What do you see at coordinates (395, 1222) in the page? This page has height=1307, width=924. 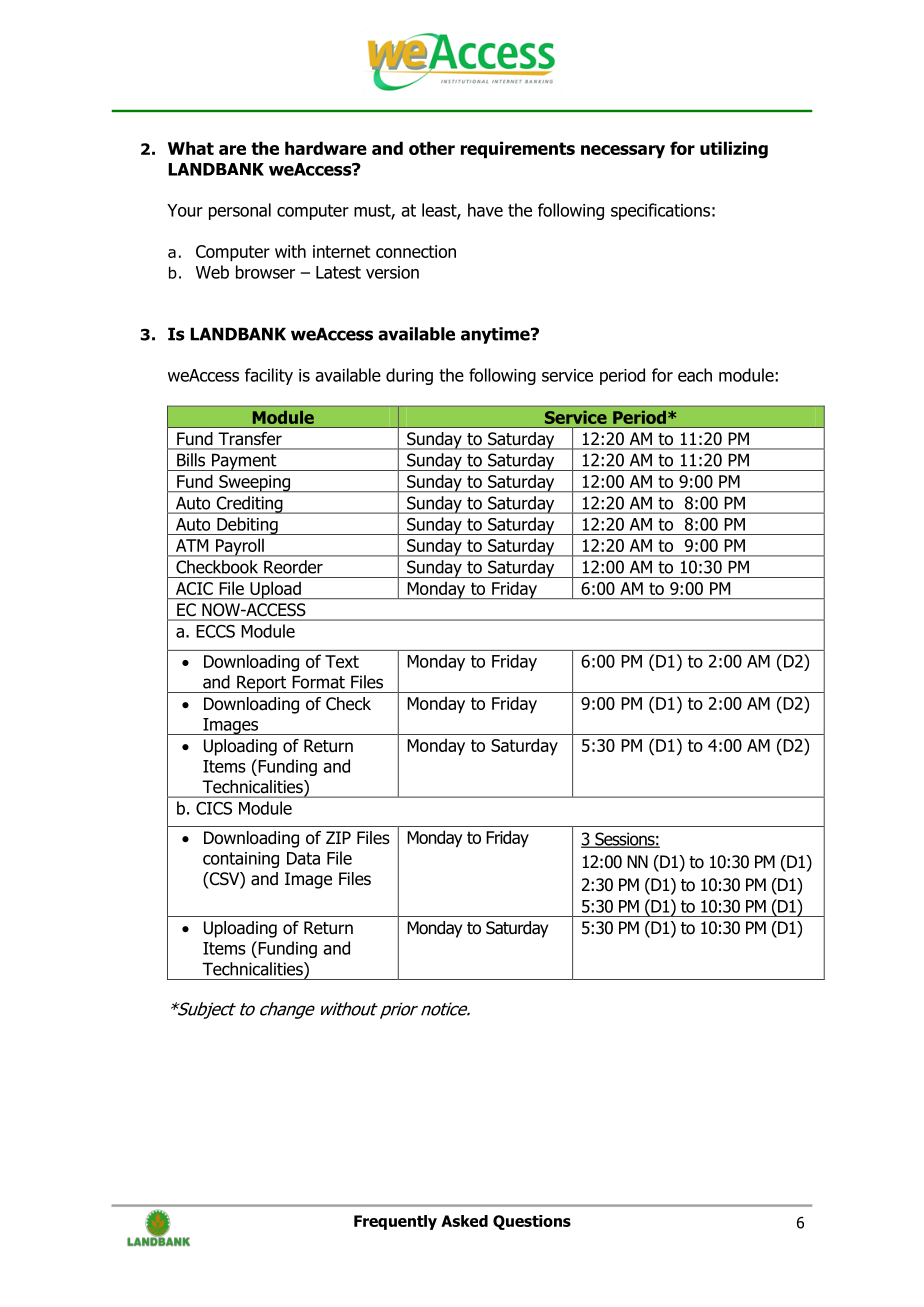 I see `Frequently` at bounding box center [395, 1222].
